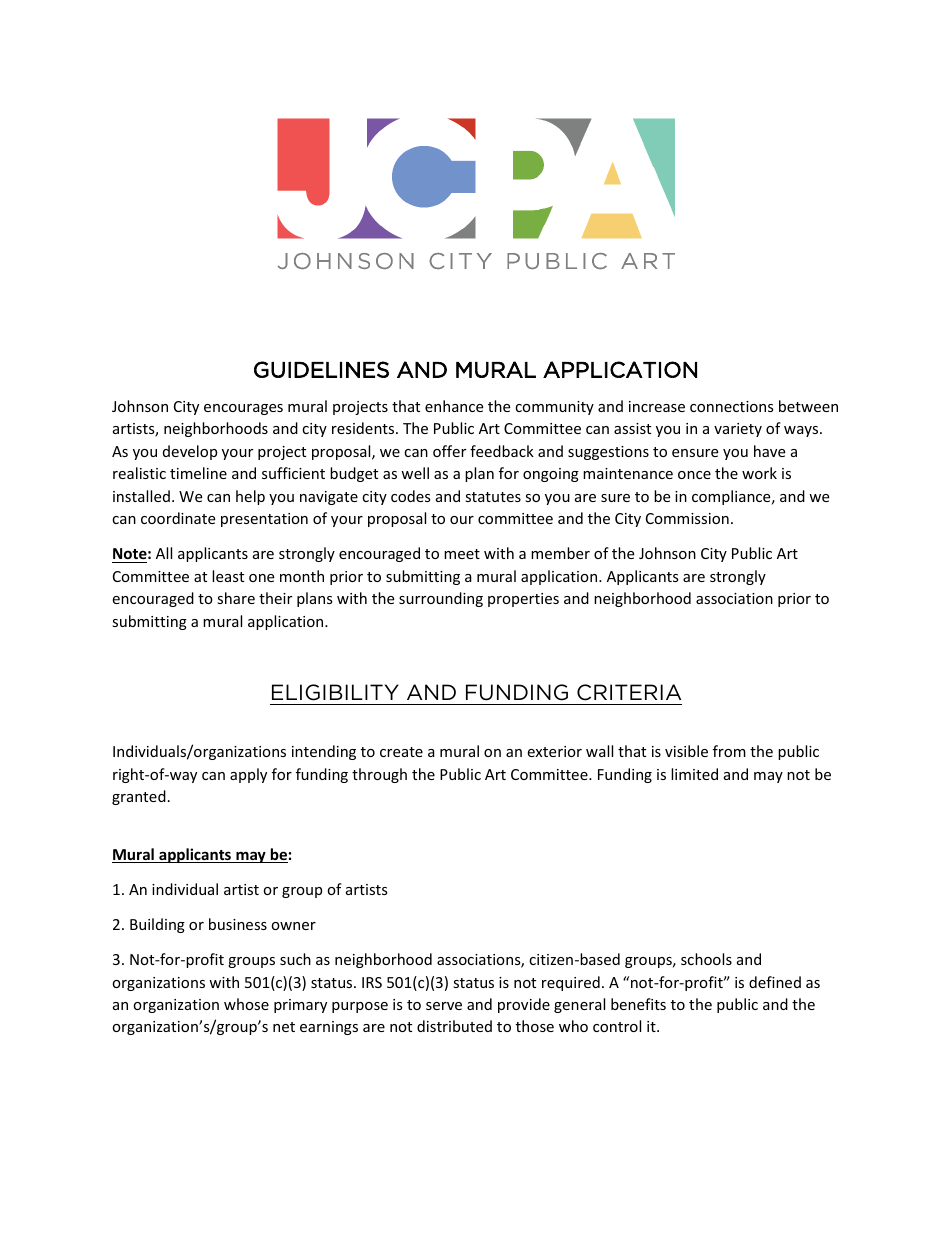  Describe the element at coordinates (246, 1004) in the screenshot. I see `whose` at that location.
